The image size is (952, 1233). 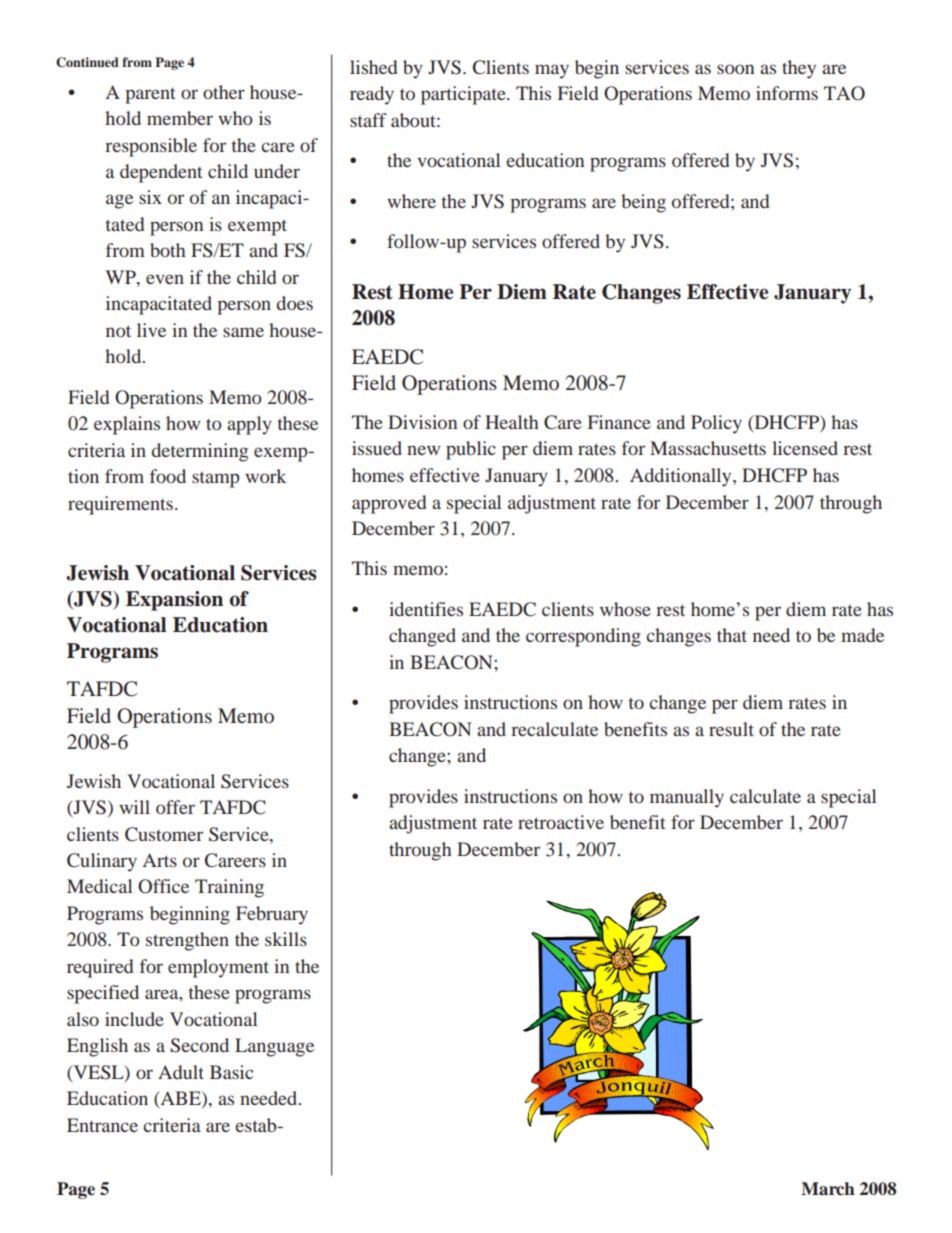 I want to click on that, so click(x=732, y=635).
